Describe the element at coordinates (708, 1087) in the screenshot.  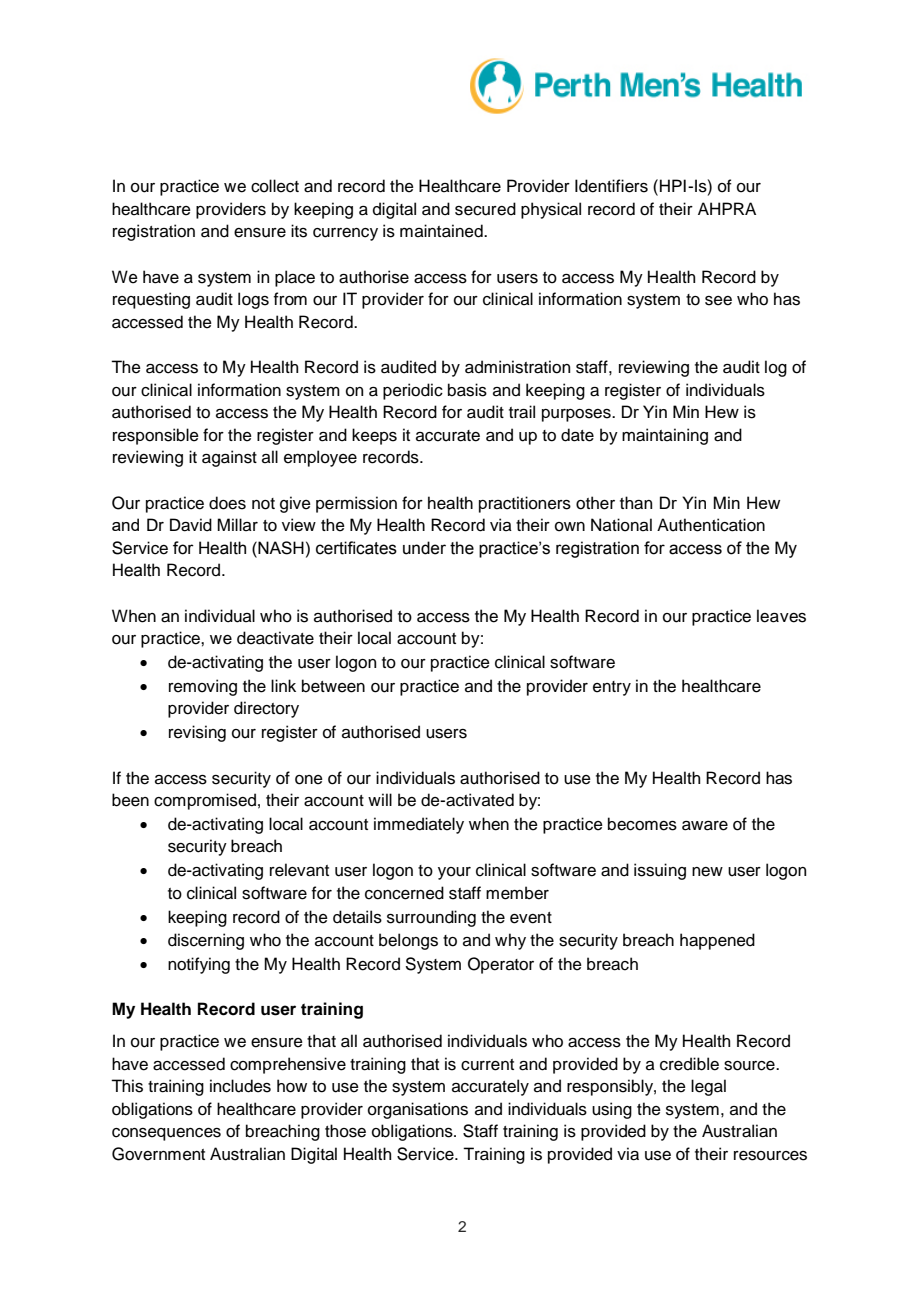
I see `legal` at that location.
